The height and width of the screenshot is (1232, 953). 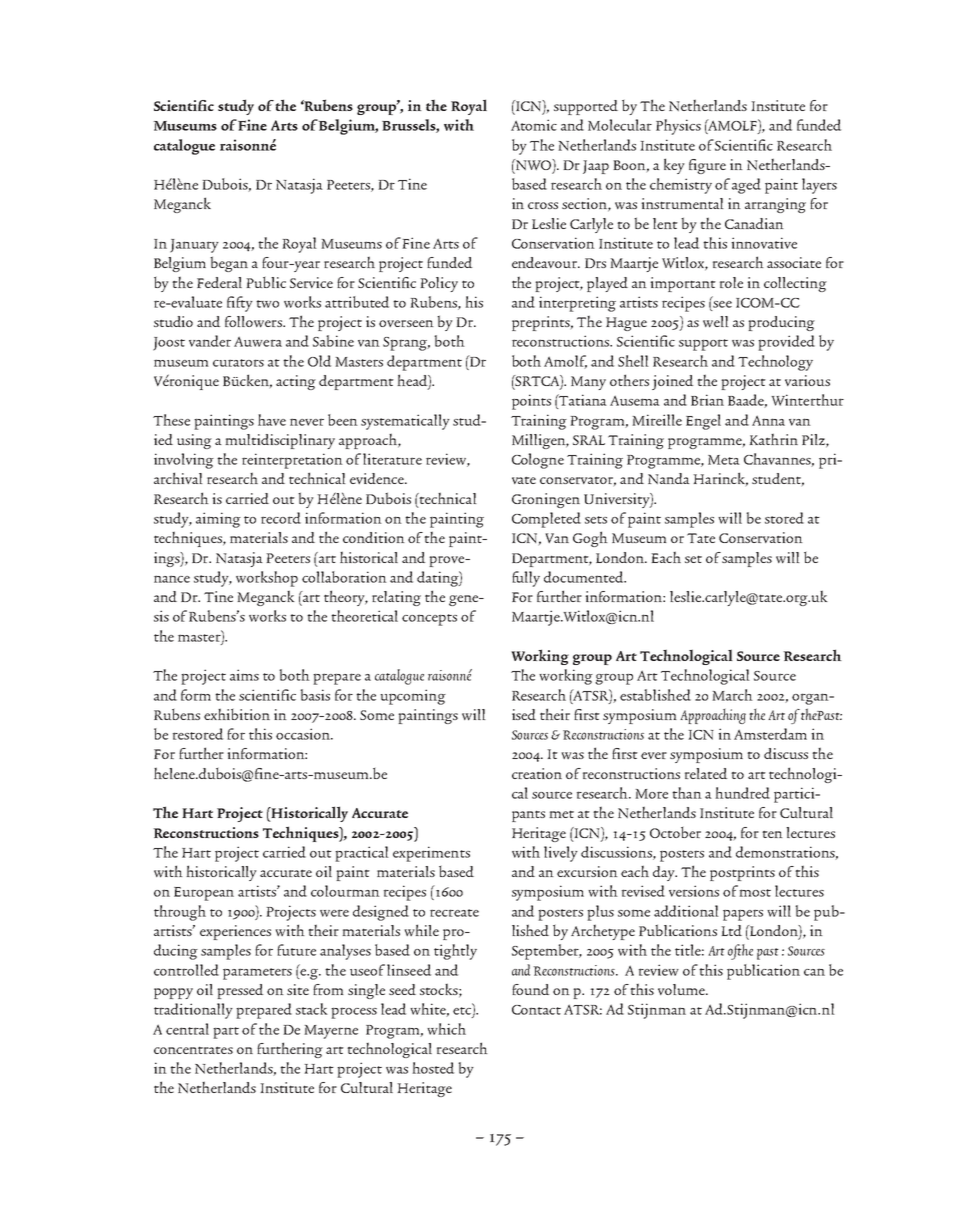 I want to click on concentrates, so click(x=193, y=1050).
